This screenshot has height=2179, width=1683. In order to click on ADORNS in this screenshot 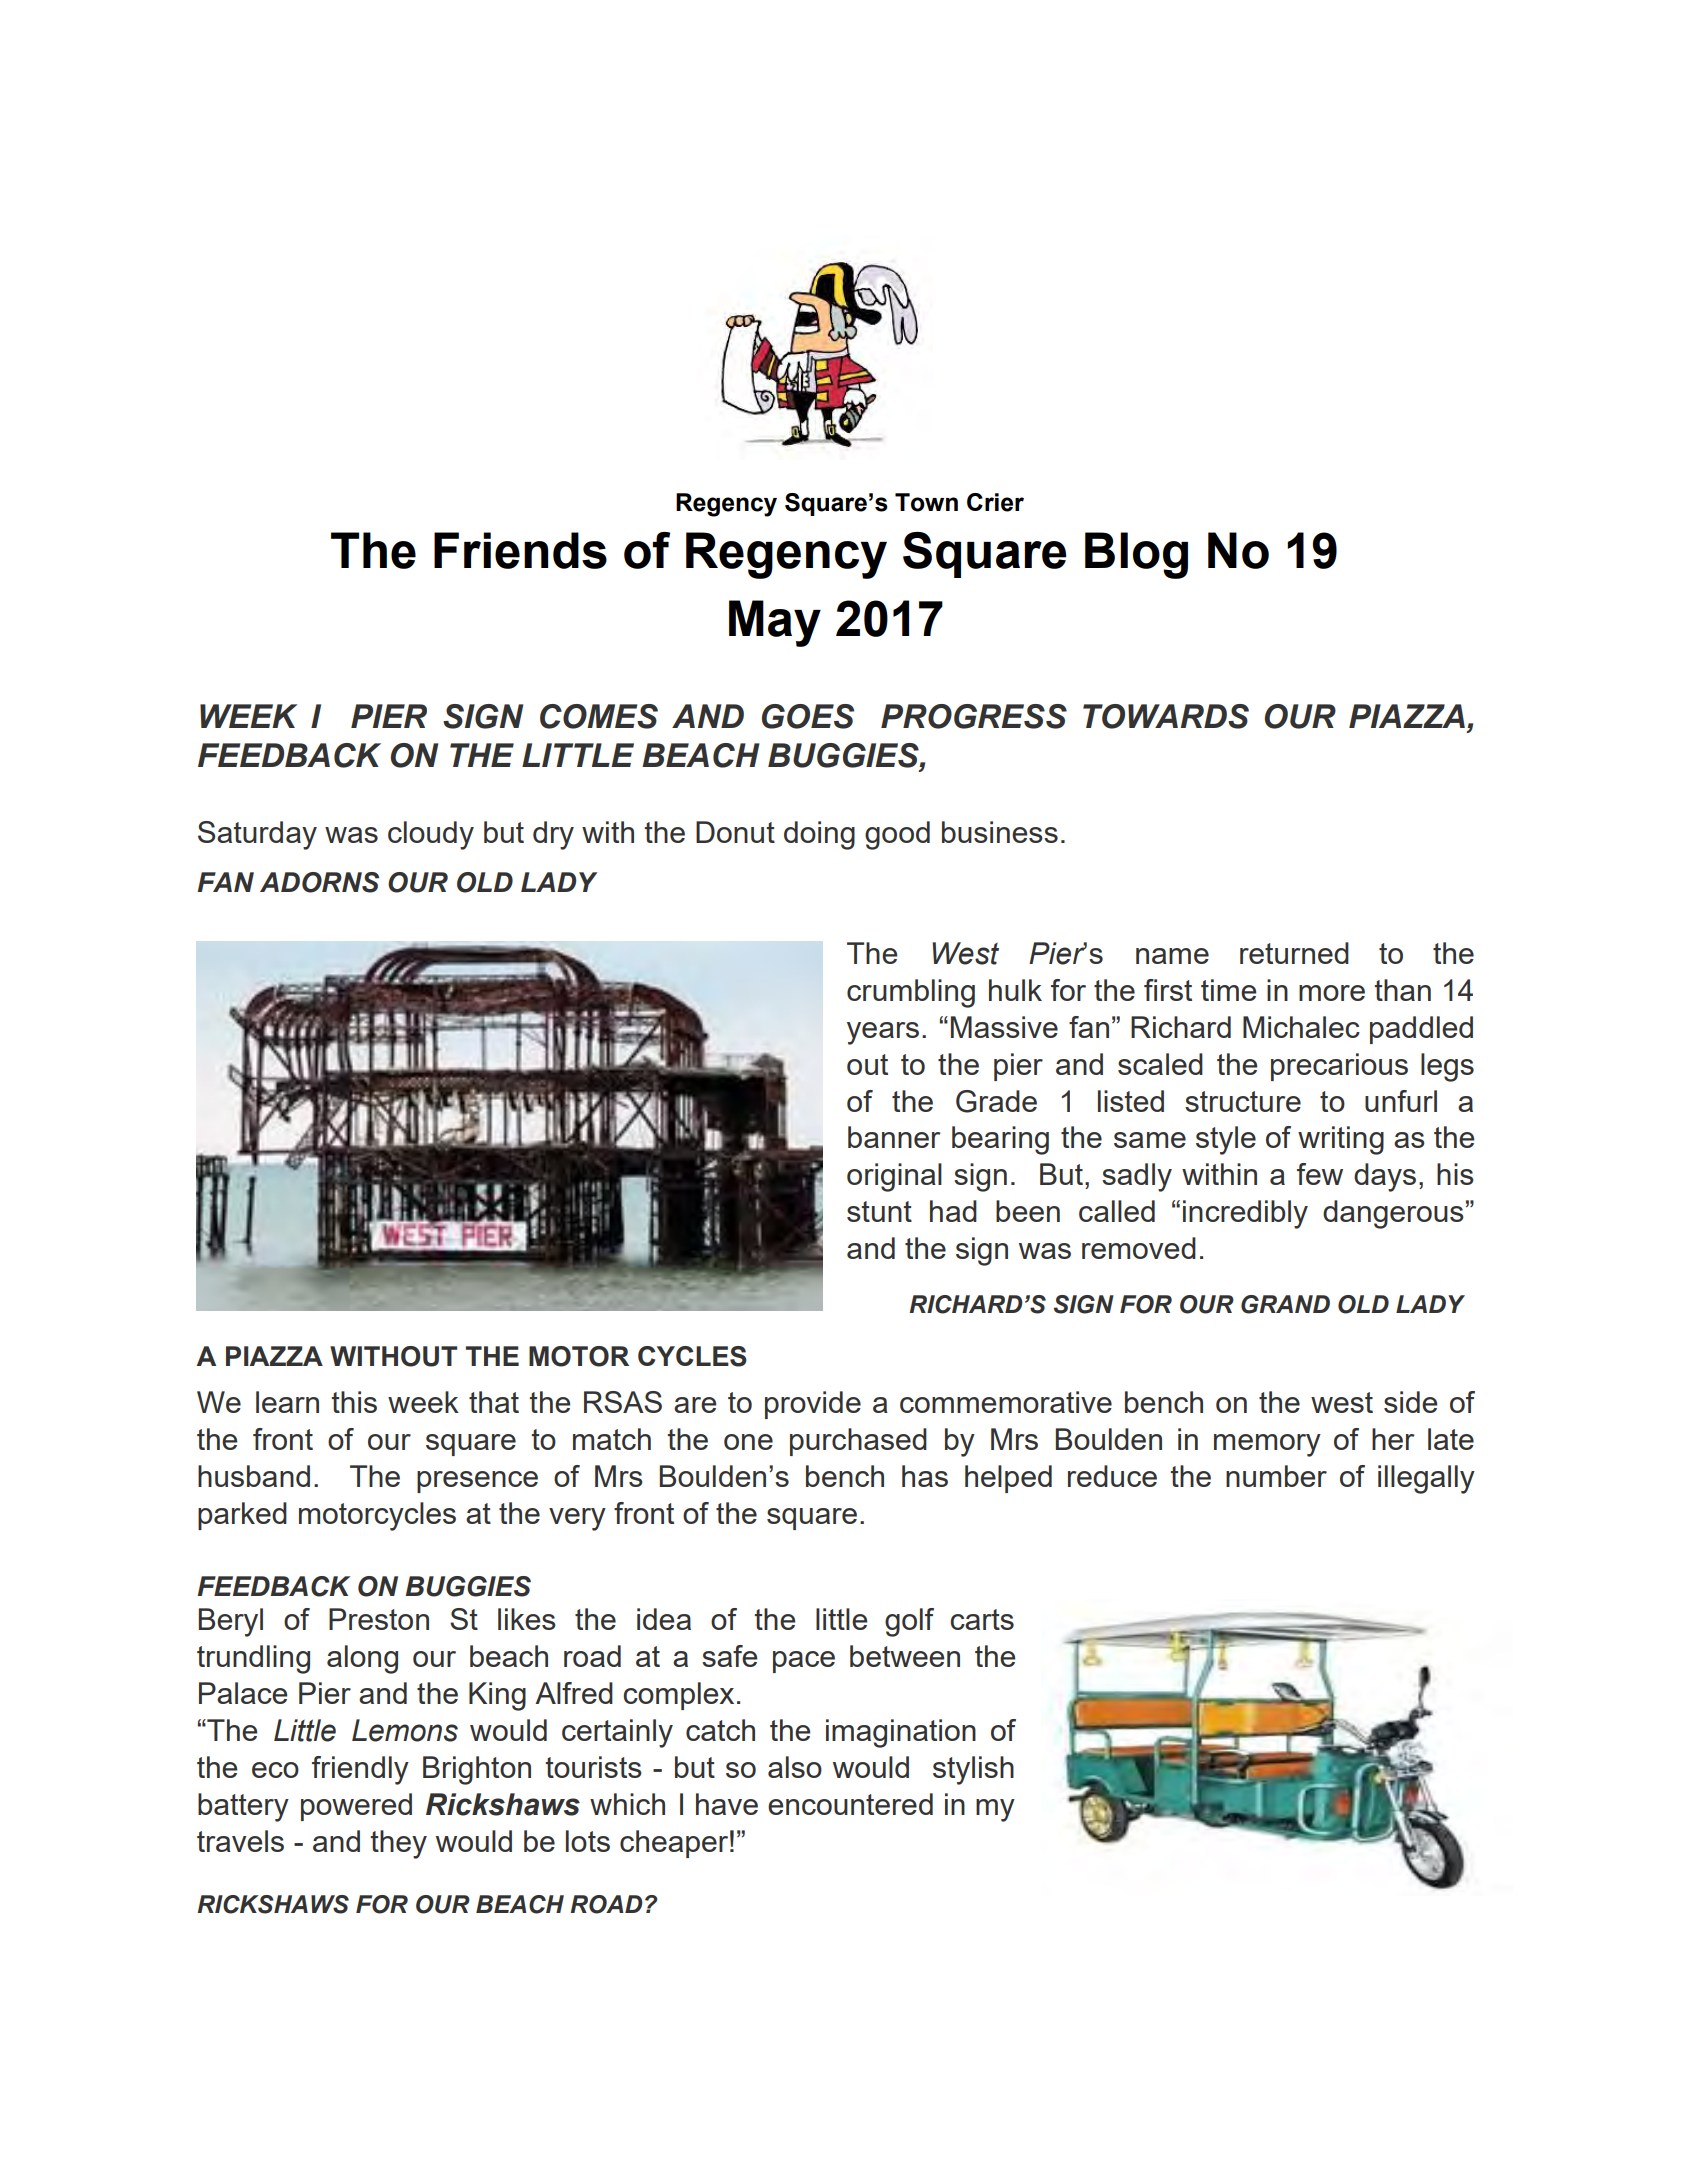, I will do `click(319, 882)`.
